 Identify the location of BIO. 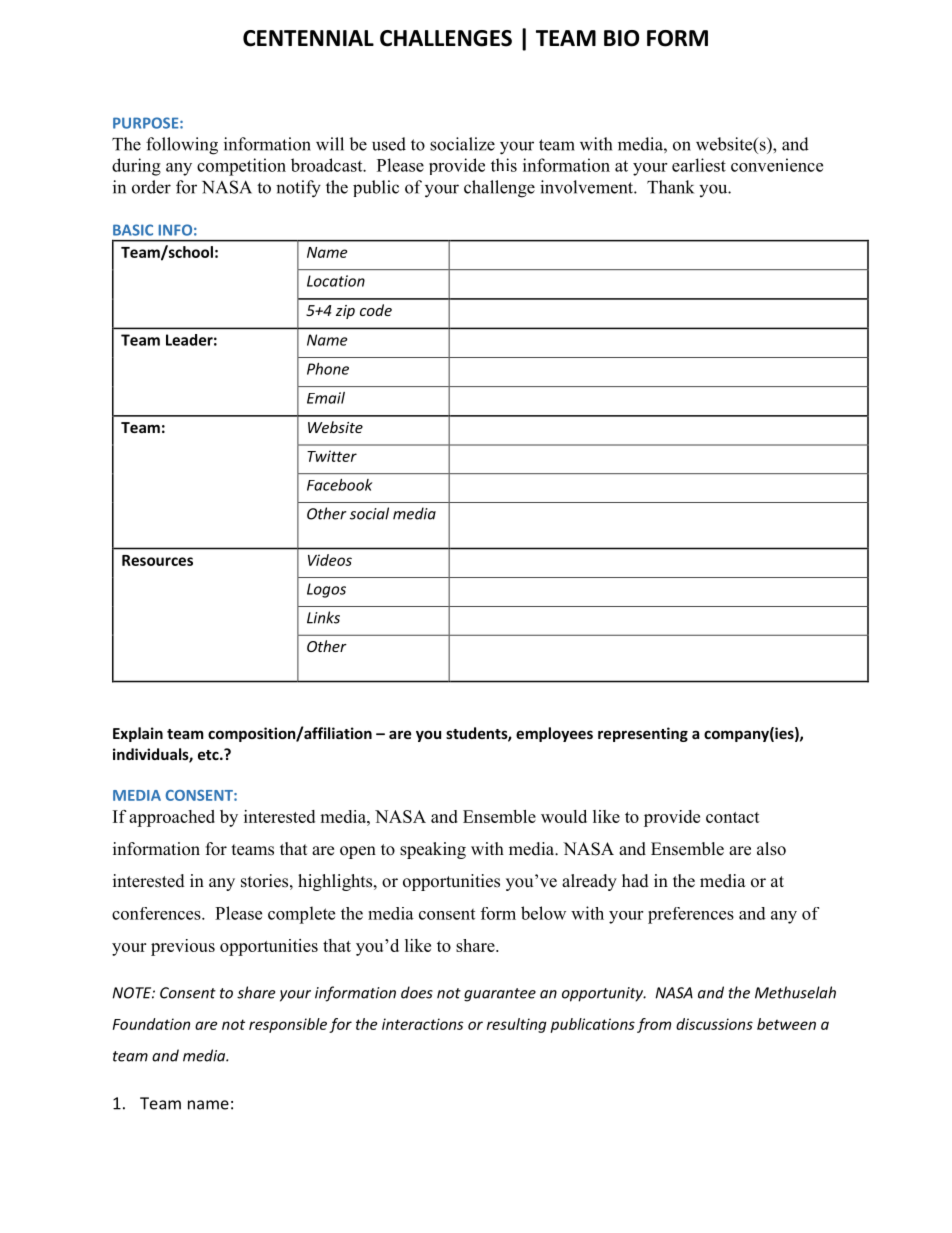
(621, 38).
